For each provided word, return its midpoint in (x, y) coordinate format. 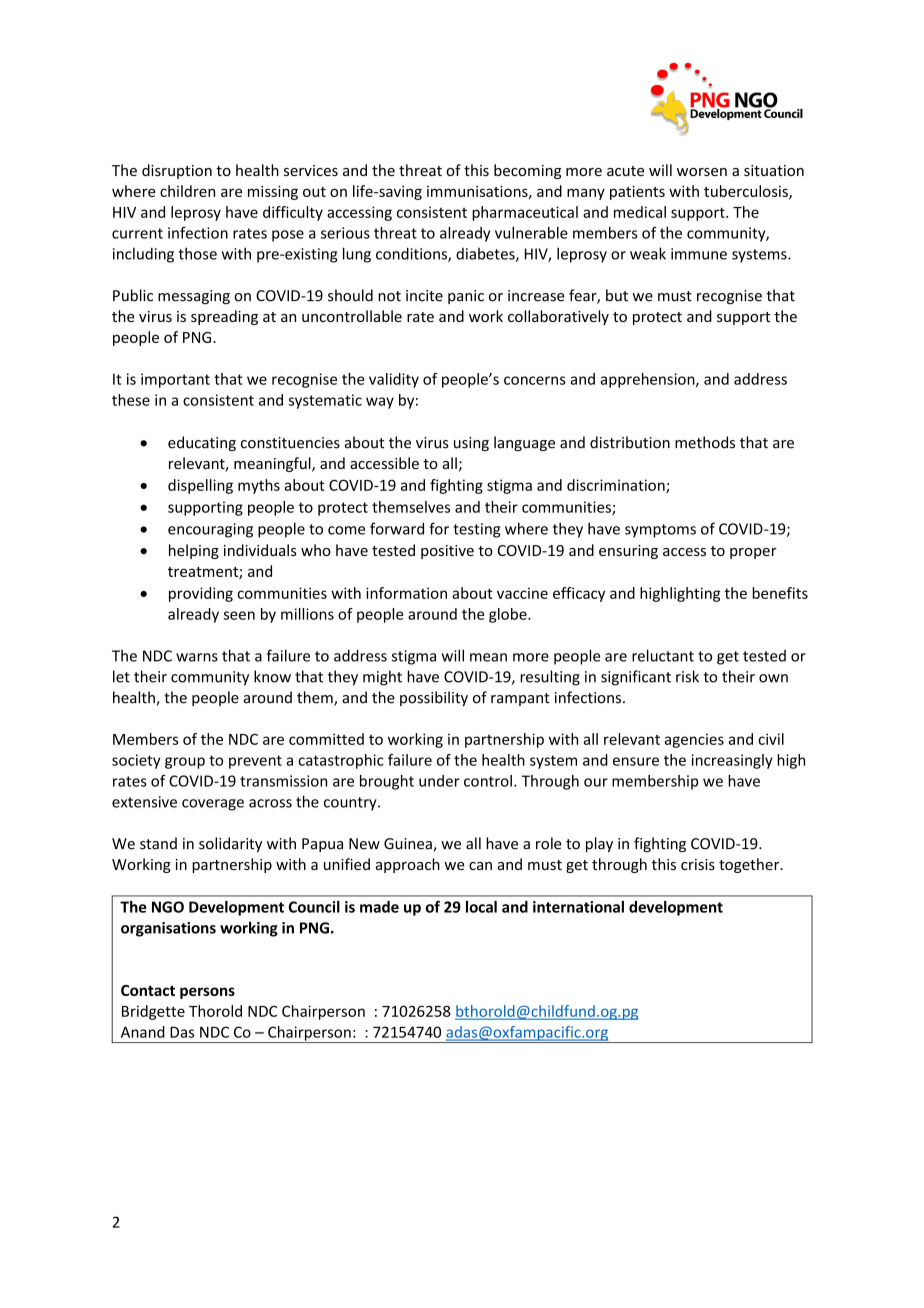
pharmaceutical (525, 213)
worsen (702, 172)
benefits (780, 593)
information (406, 593)
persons (207, 993)
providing (201, 594)
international (578, 907)
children (187, 191)
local (481, 907)
